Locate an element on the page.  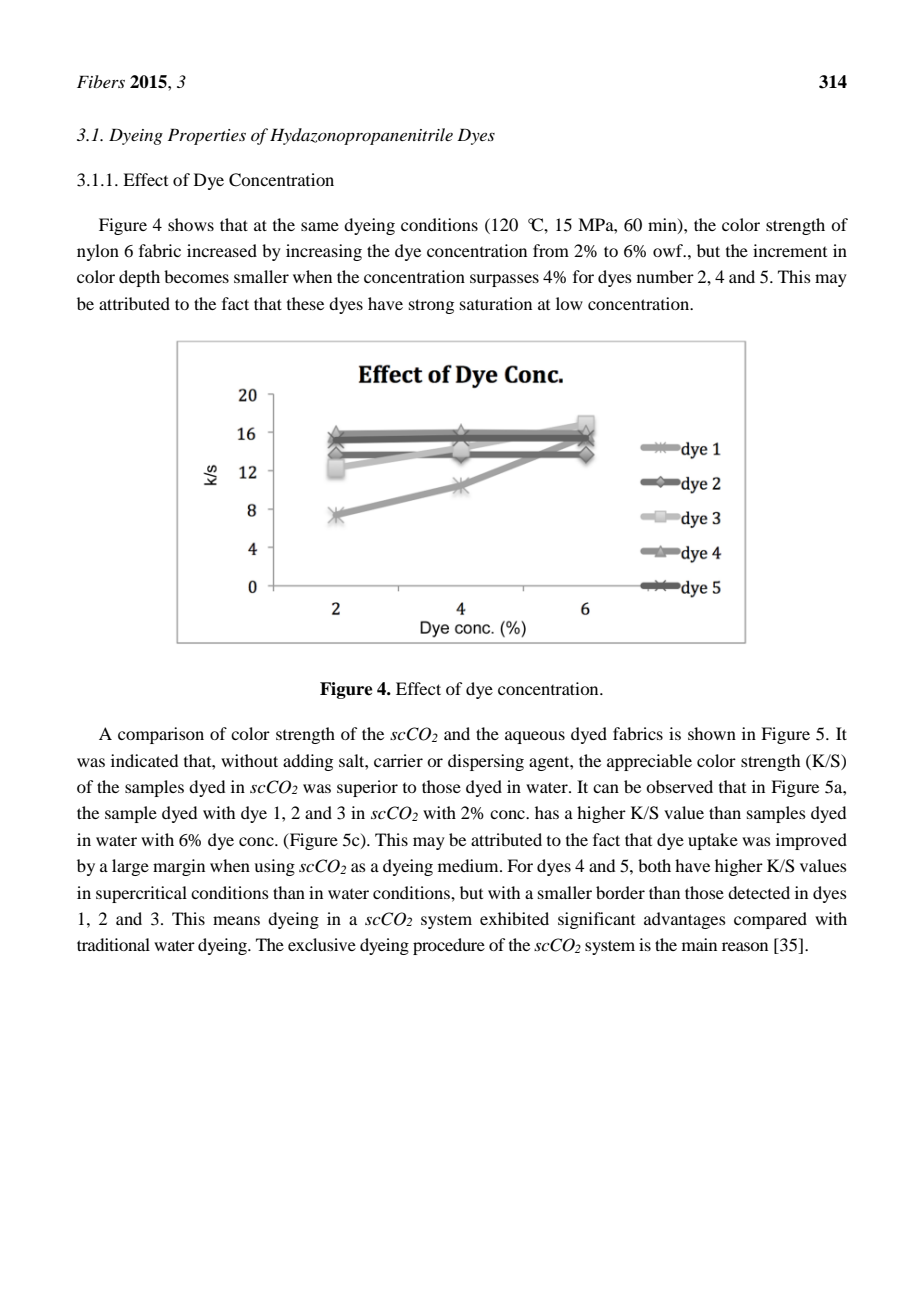
means is located at coordinates (236, 920).
